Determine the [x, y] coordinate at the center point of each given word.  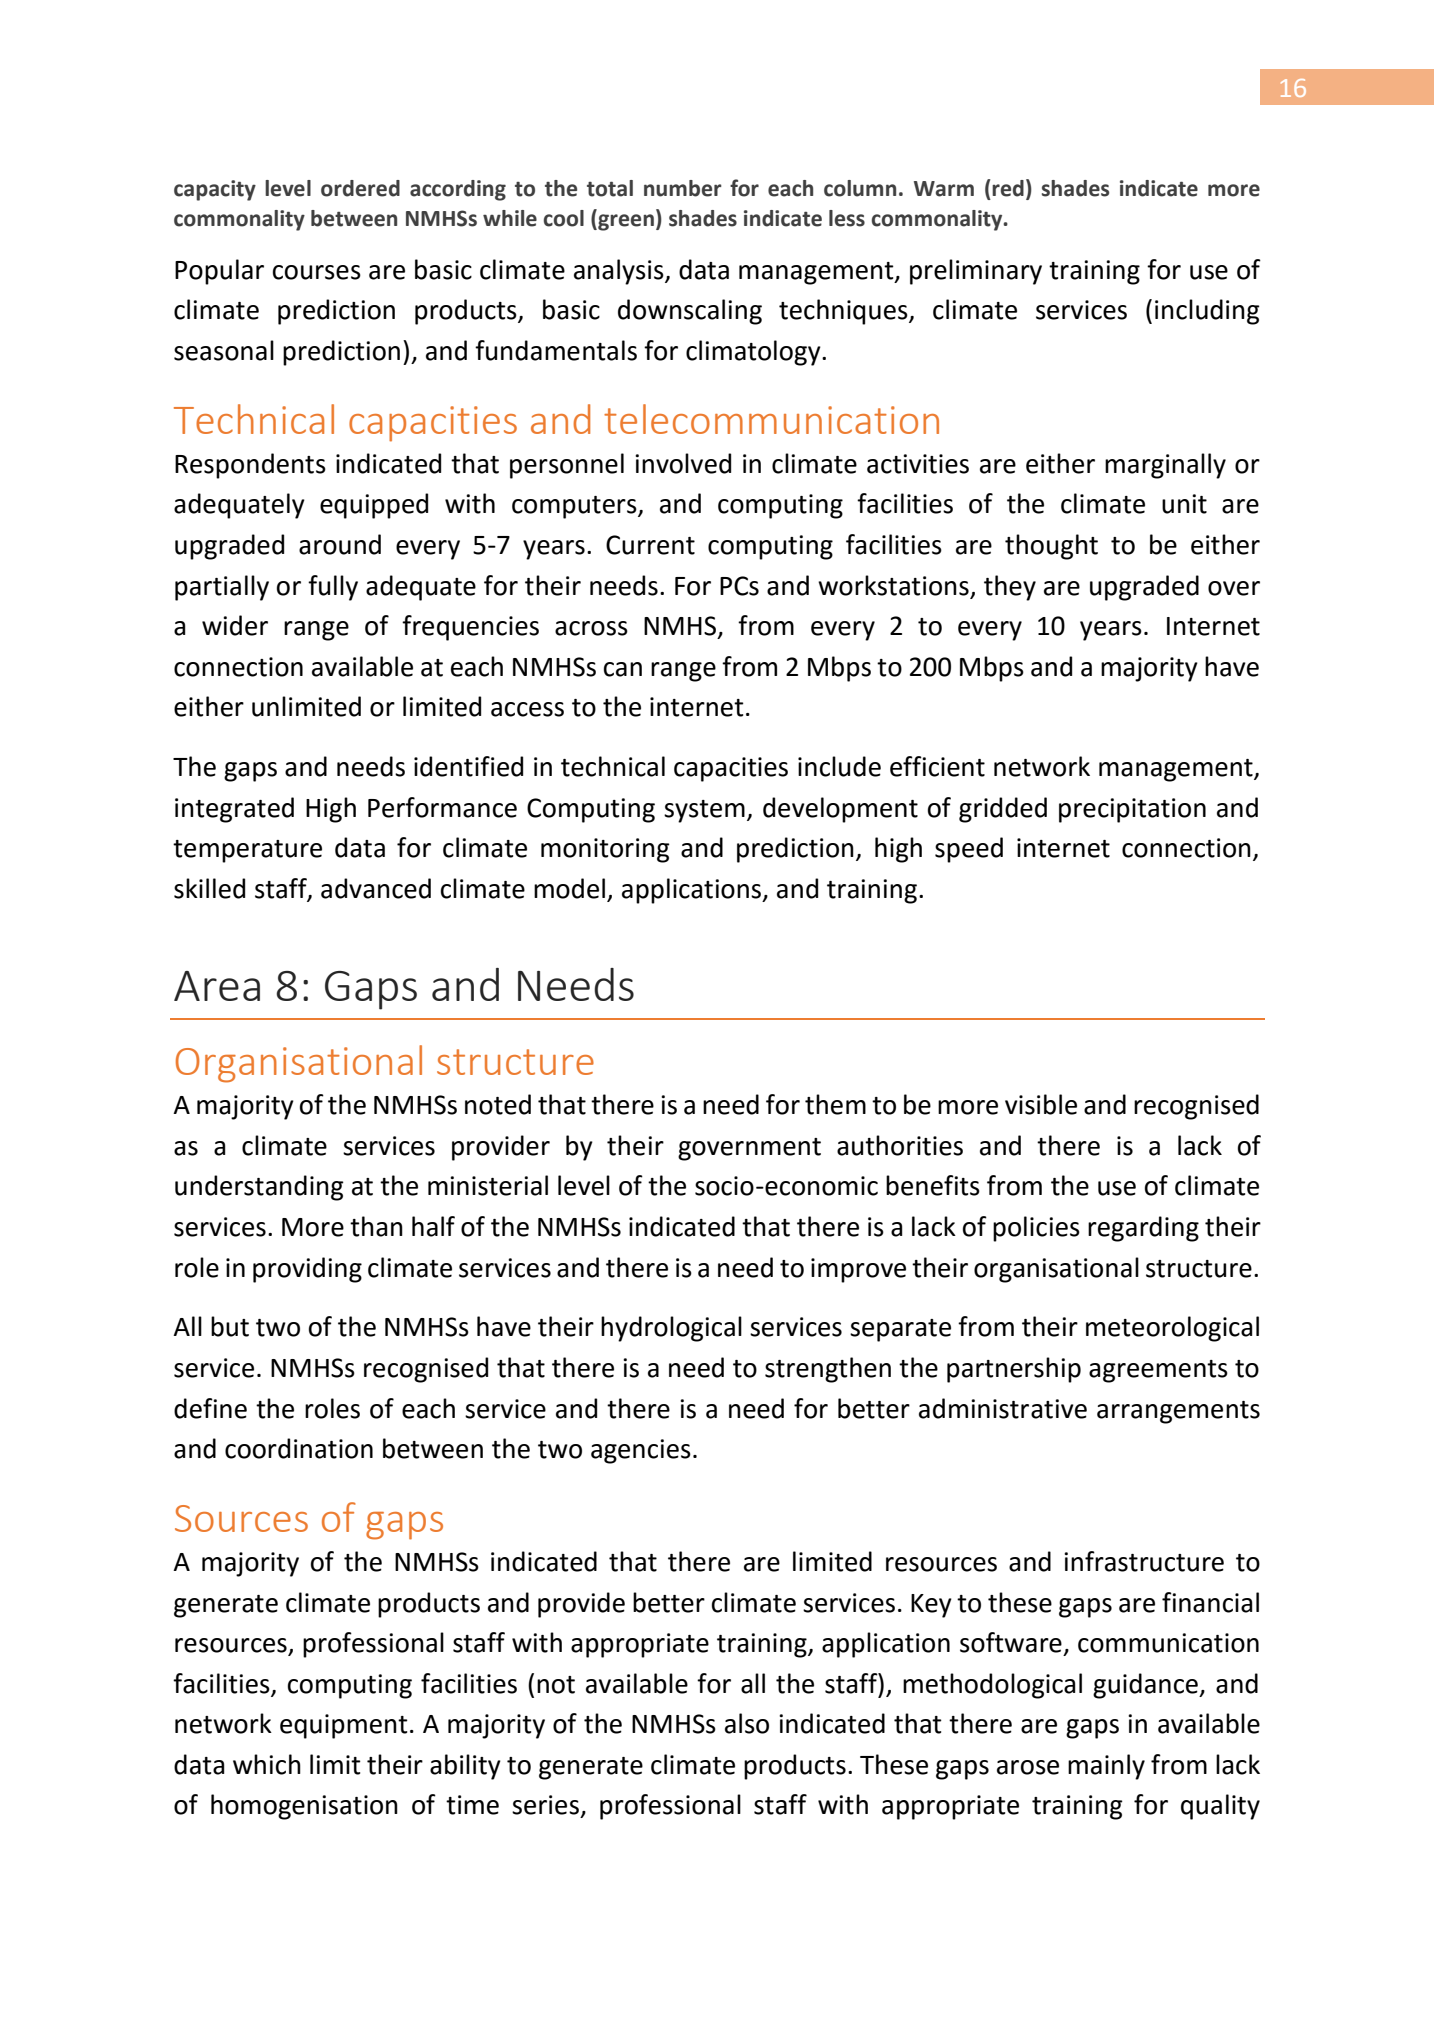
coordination [299, 1448]
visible [1041, 1104]
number [683, 188]
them [835, 1104]
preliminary [976, 272]
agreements [1158, 1371]
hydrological [671, 1329]
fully [333, 588]
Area [217, 986]
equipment [344, 1726]
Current [650, 545]
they [1010, 588]
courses [317, 272]
